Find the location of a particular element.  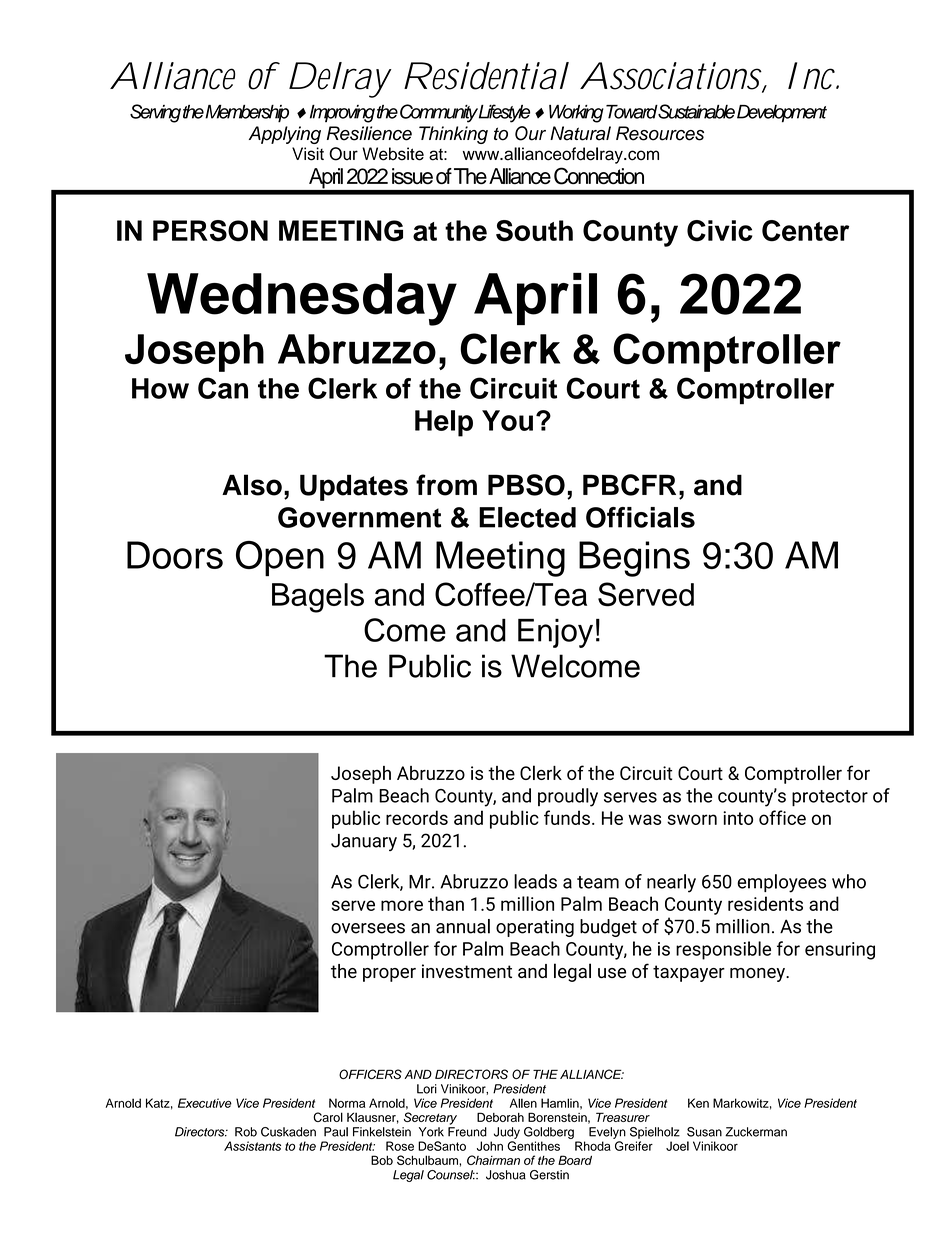

Lifestyle is located at coordinates (504, 113).
